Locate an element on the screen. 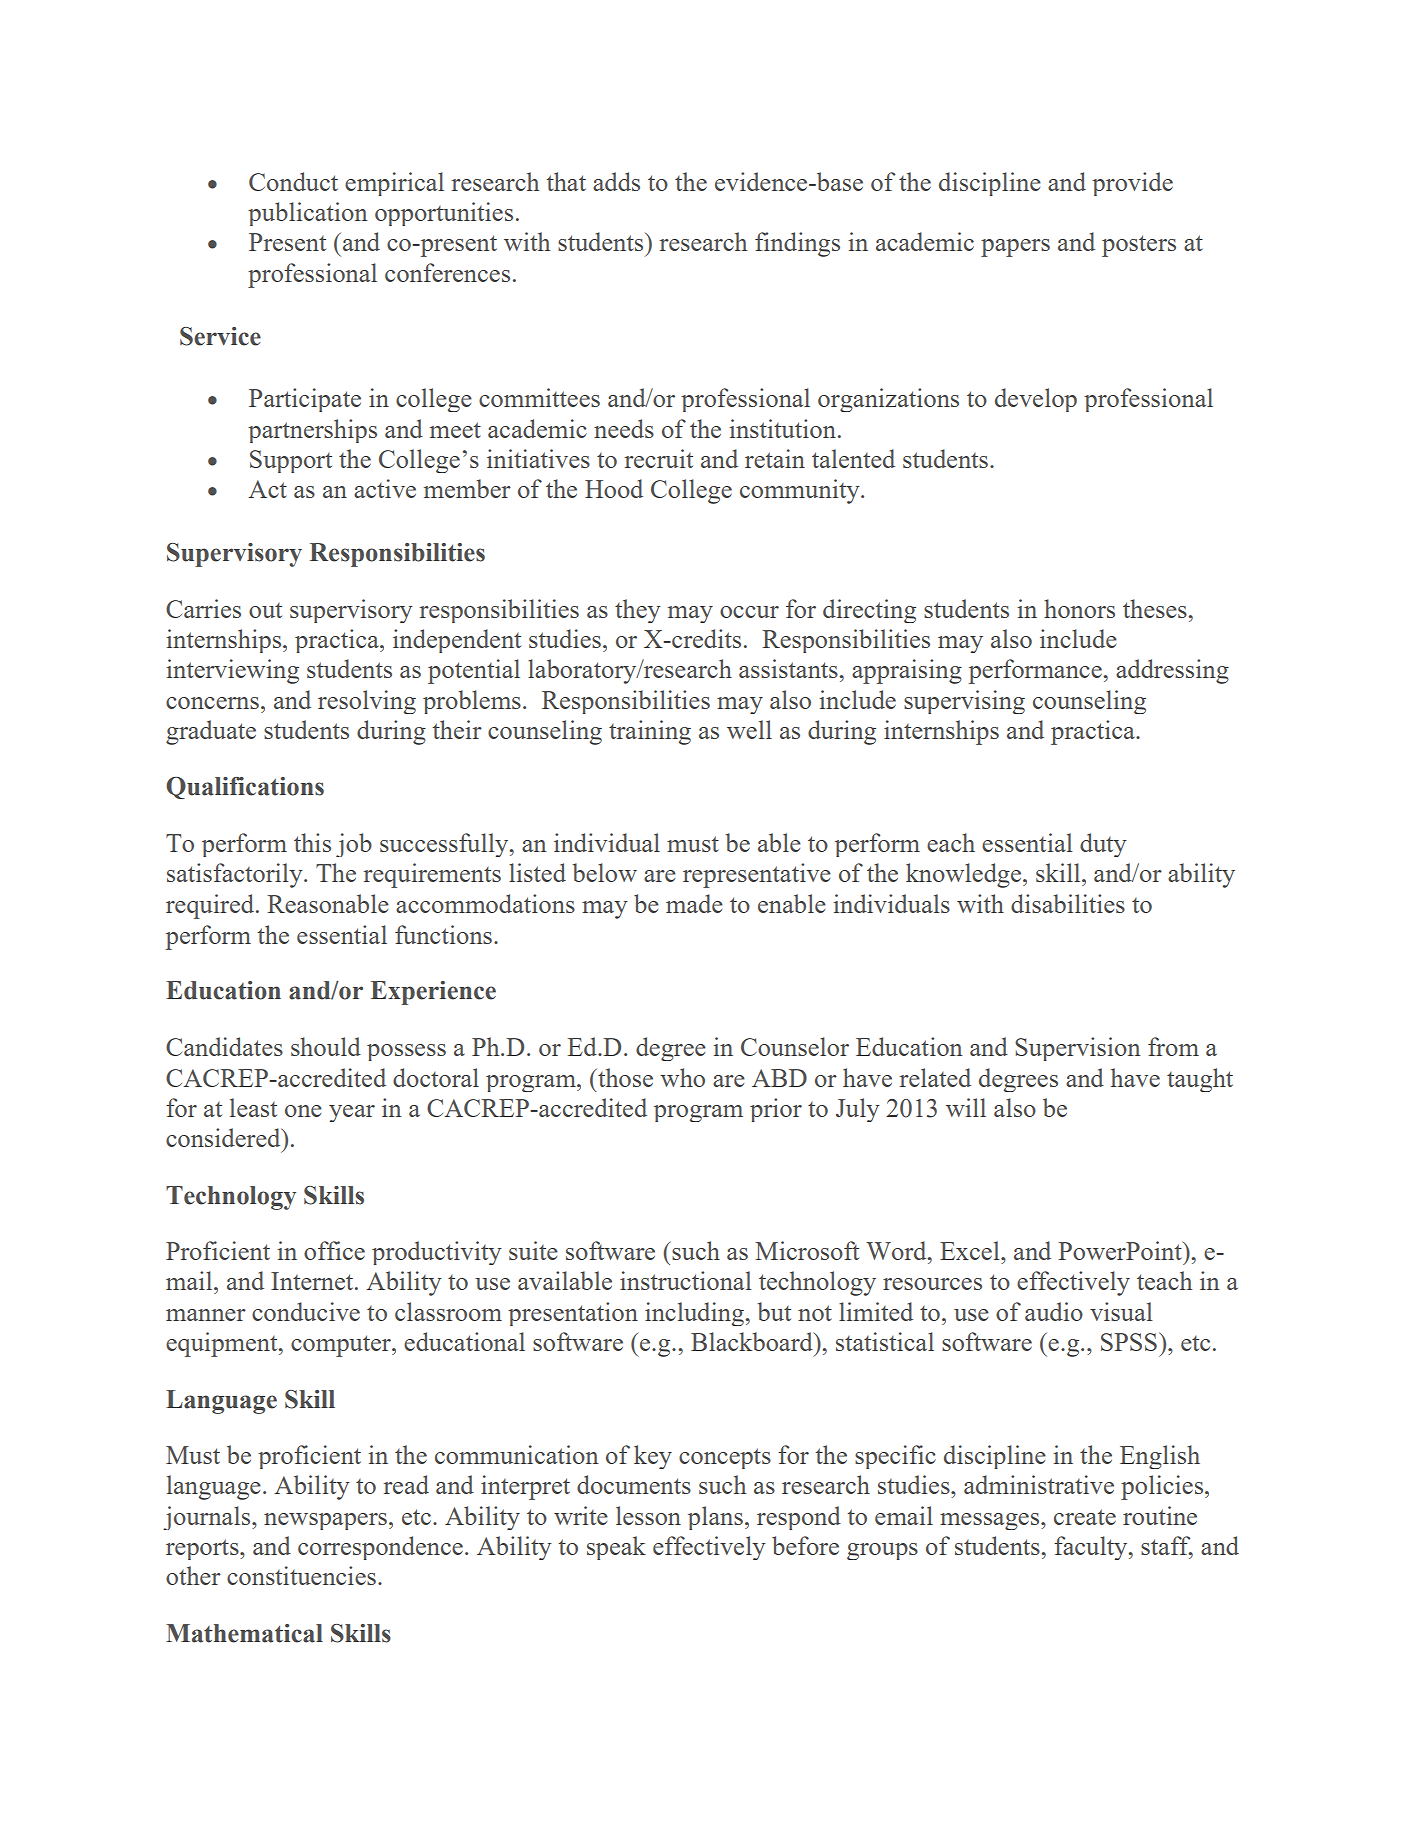  who is located at coordinates (682, 1077).
